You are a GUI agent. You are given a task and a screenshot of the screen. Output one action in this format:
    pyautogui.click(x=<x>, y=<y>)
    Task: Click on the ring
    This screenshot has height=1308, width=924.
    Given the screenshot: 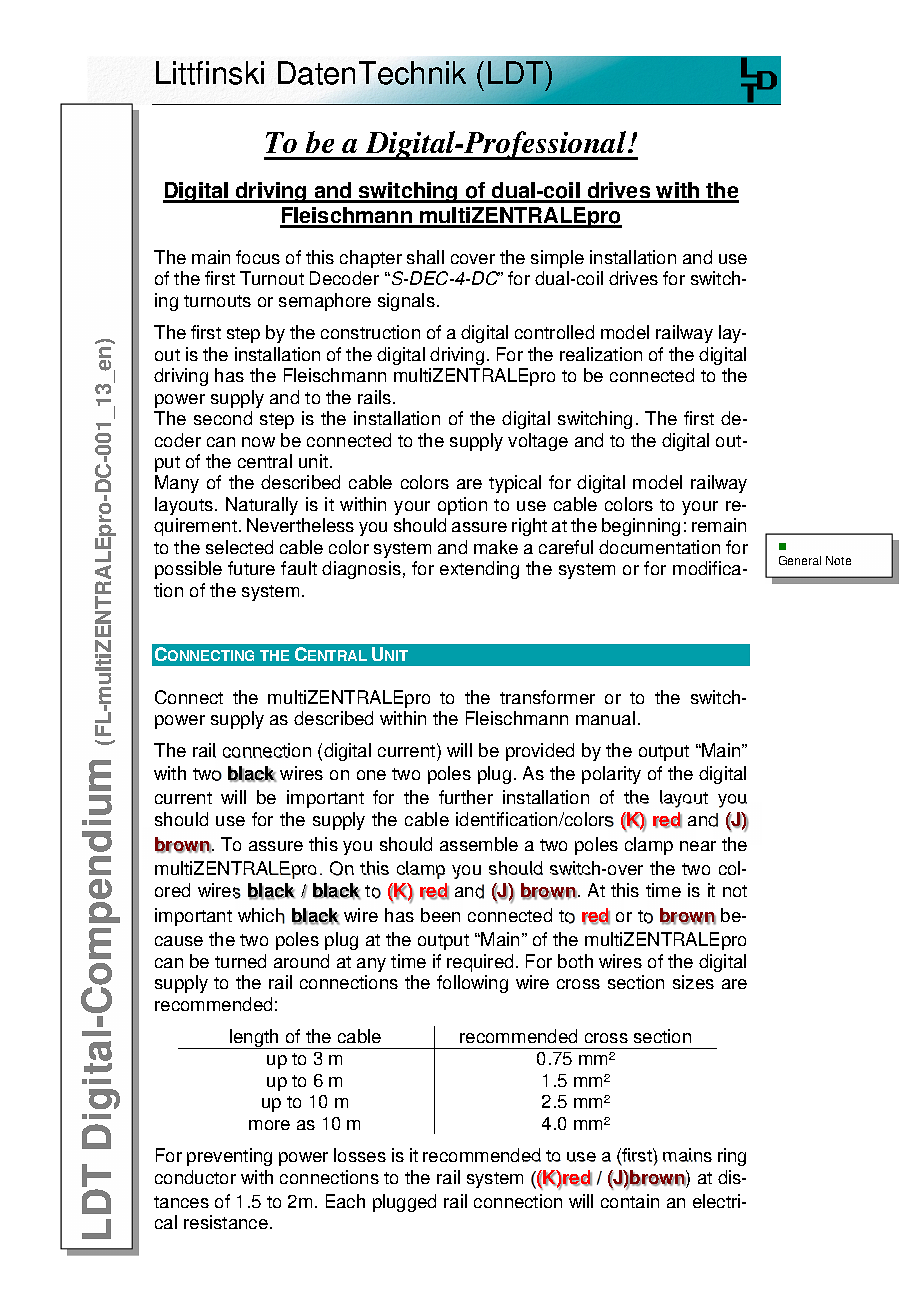 What is the action you would take?
    pyautogui.click(x=732, y=1157)
